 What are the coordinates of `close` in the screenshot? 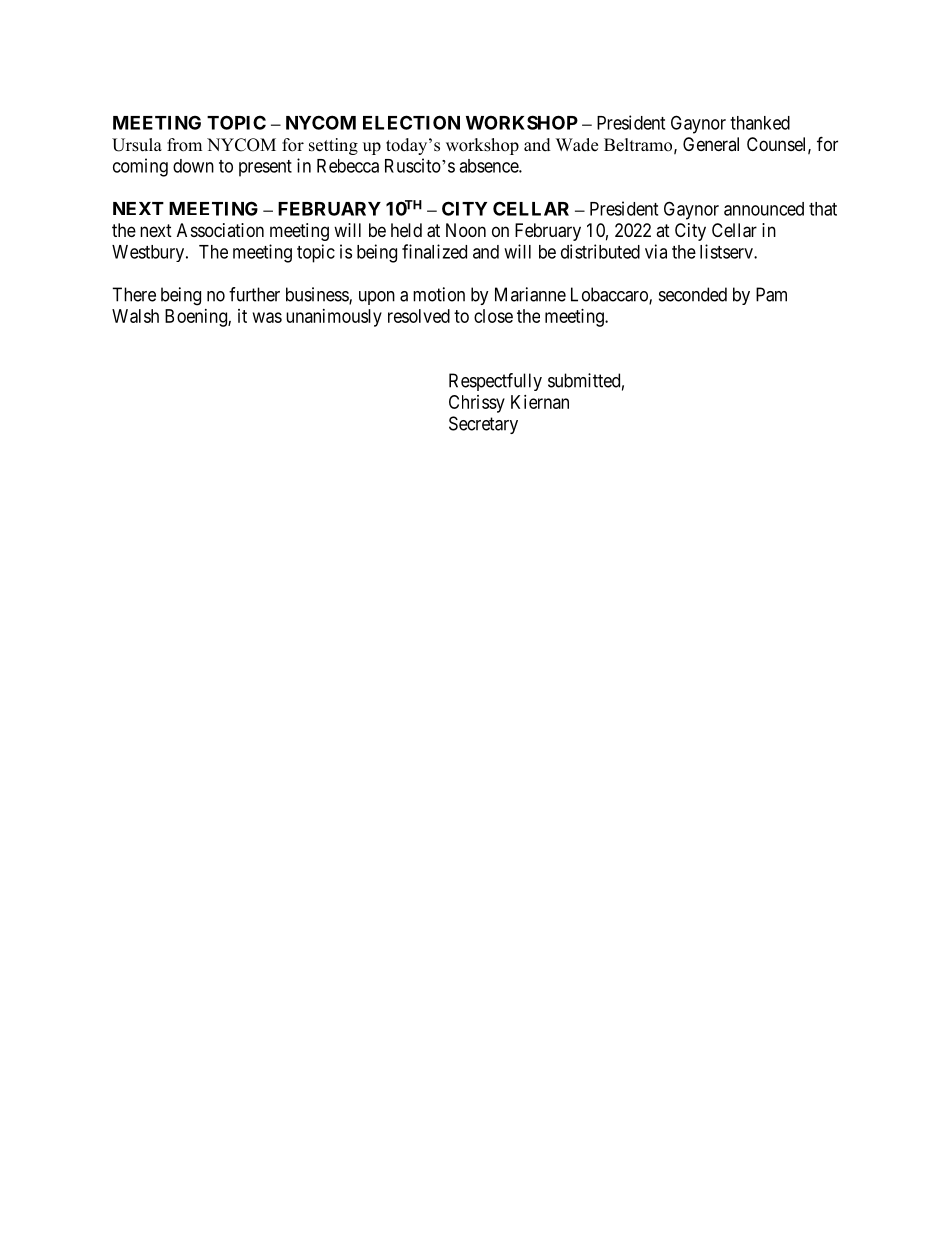 It's located at (493, 316).
